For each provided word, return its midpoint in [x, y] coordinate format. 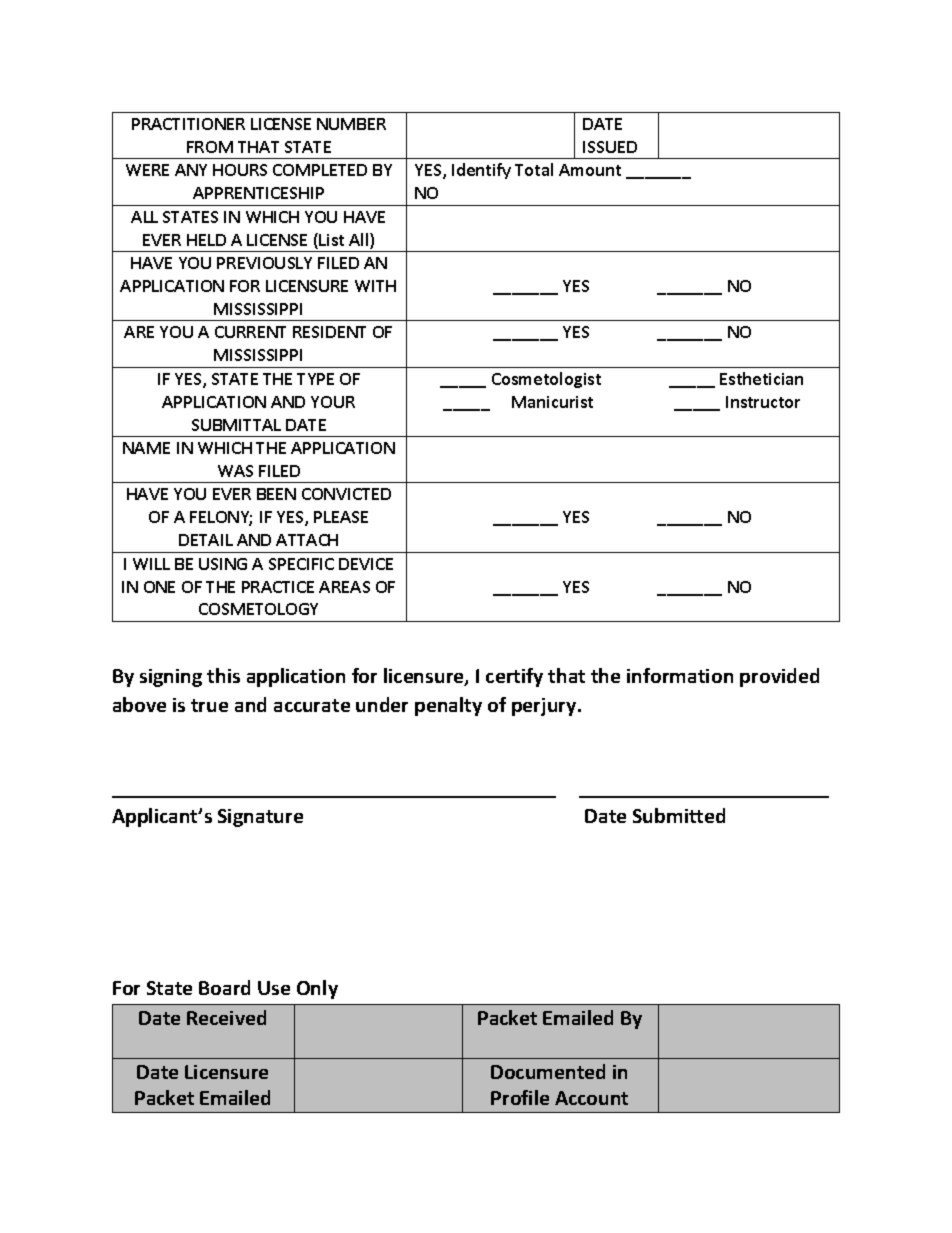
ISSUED [610, 147]
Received [226, 1017]
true [209, 705]
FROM [210, 147]
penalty [448, 706]
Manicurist [552, 402]
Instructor [763, 402]
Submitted [679, 815]
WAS [235, 471]
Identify [481, 171]
